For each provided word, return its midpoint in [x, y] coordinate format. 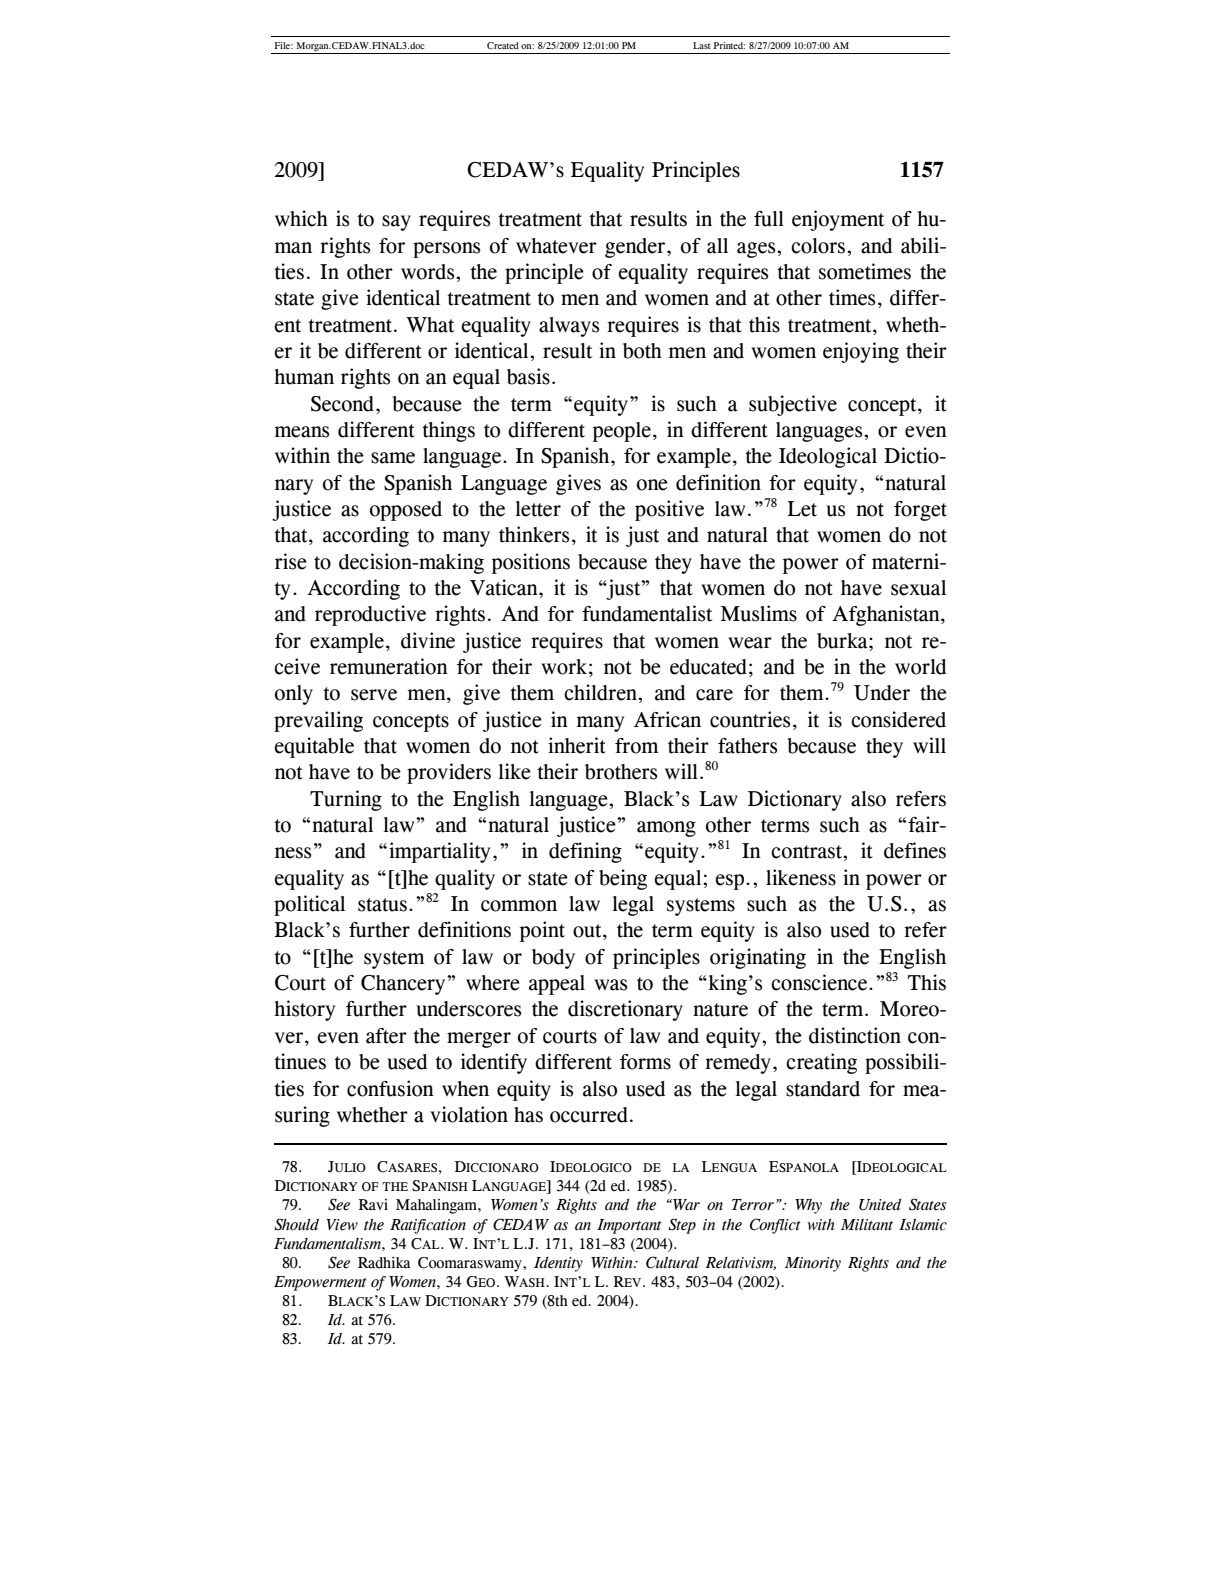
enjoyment [838, 220]
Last [702, 45]
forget [920, 511]
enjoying [861, 352]
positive [669, 510]
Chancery [404, 985]
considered [898, 719]
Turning [346, 800]
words [429, 272]
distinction [855, 1035]
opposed [406, 511]
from [636, 746]
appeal [557, 985]
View [342, 1225]
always [569, 327]
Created [503, 45]
